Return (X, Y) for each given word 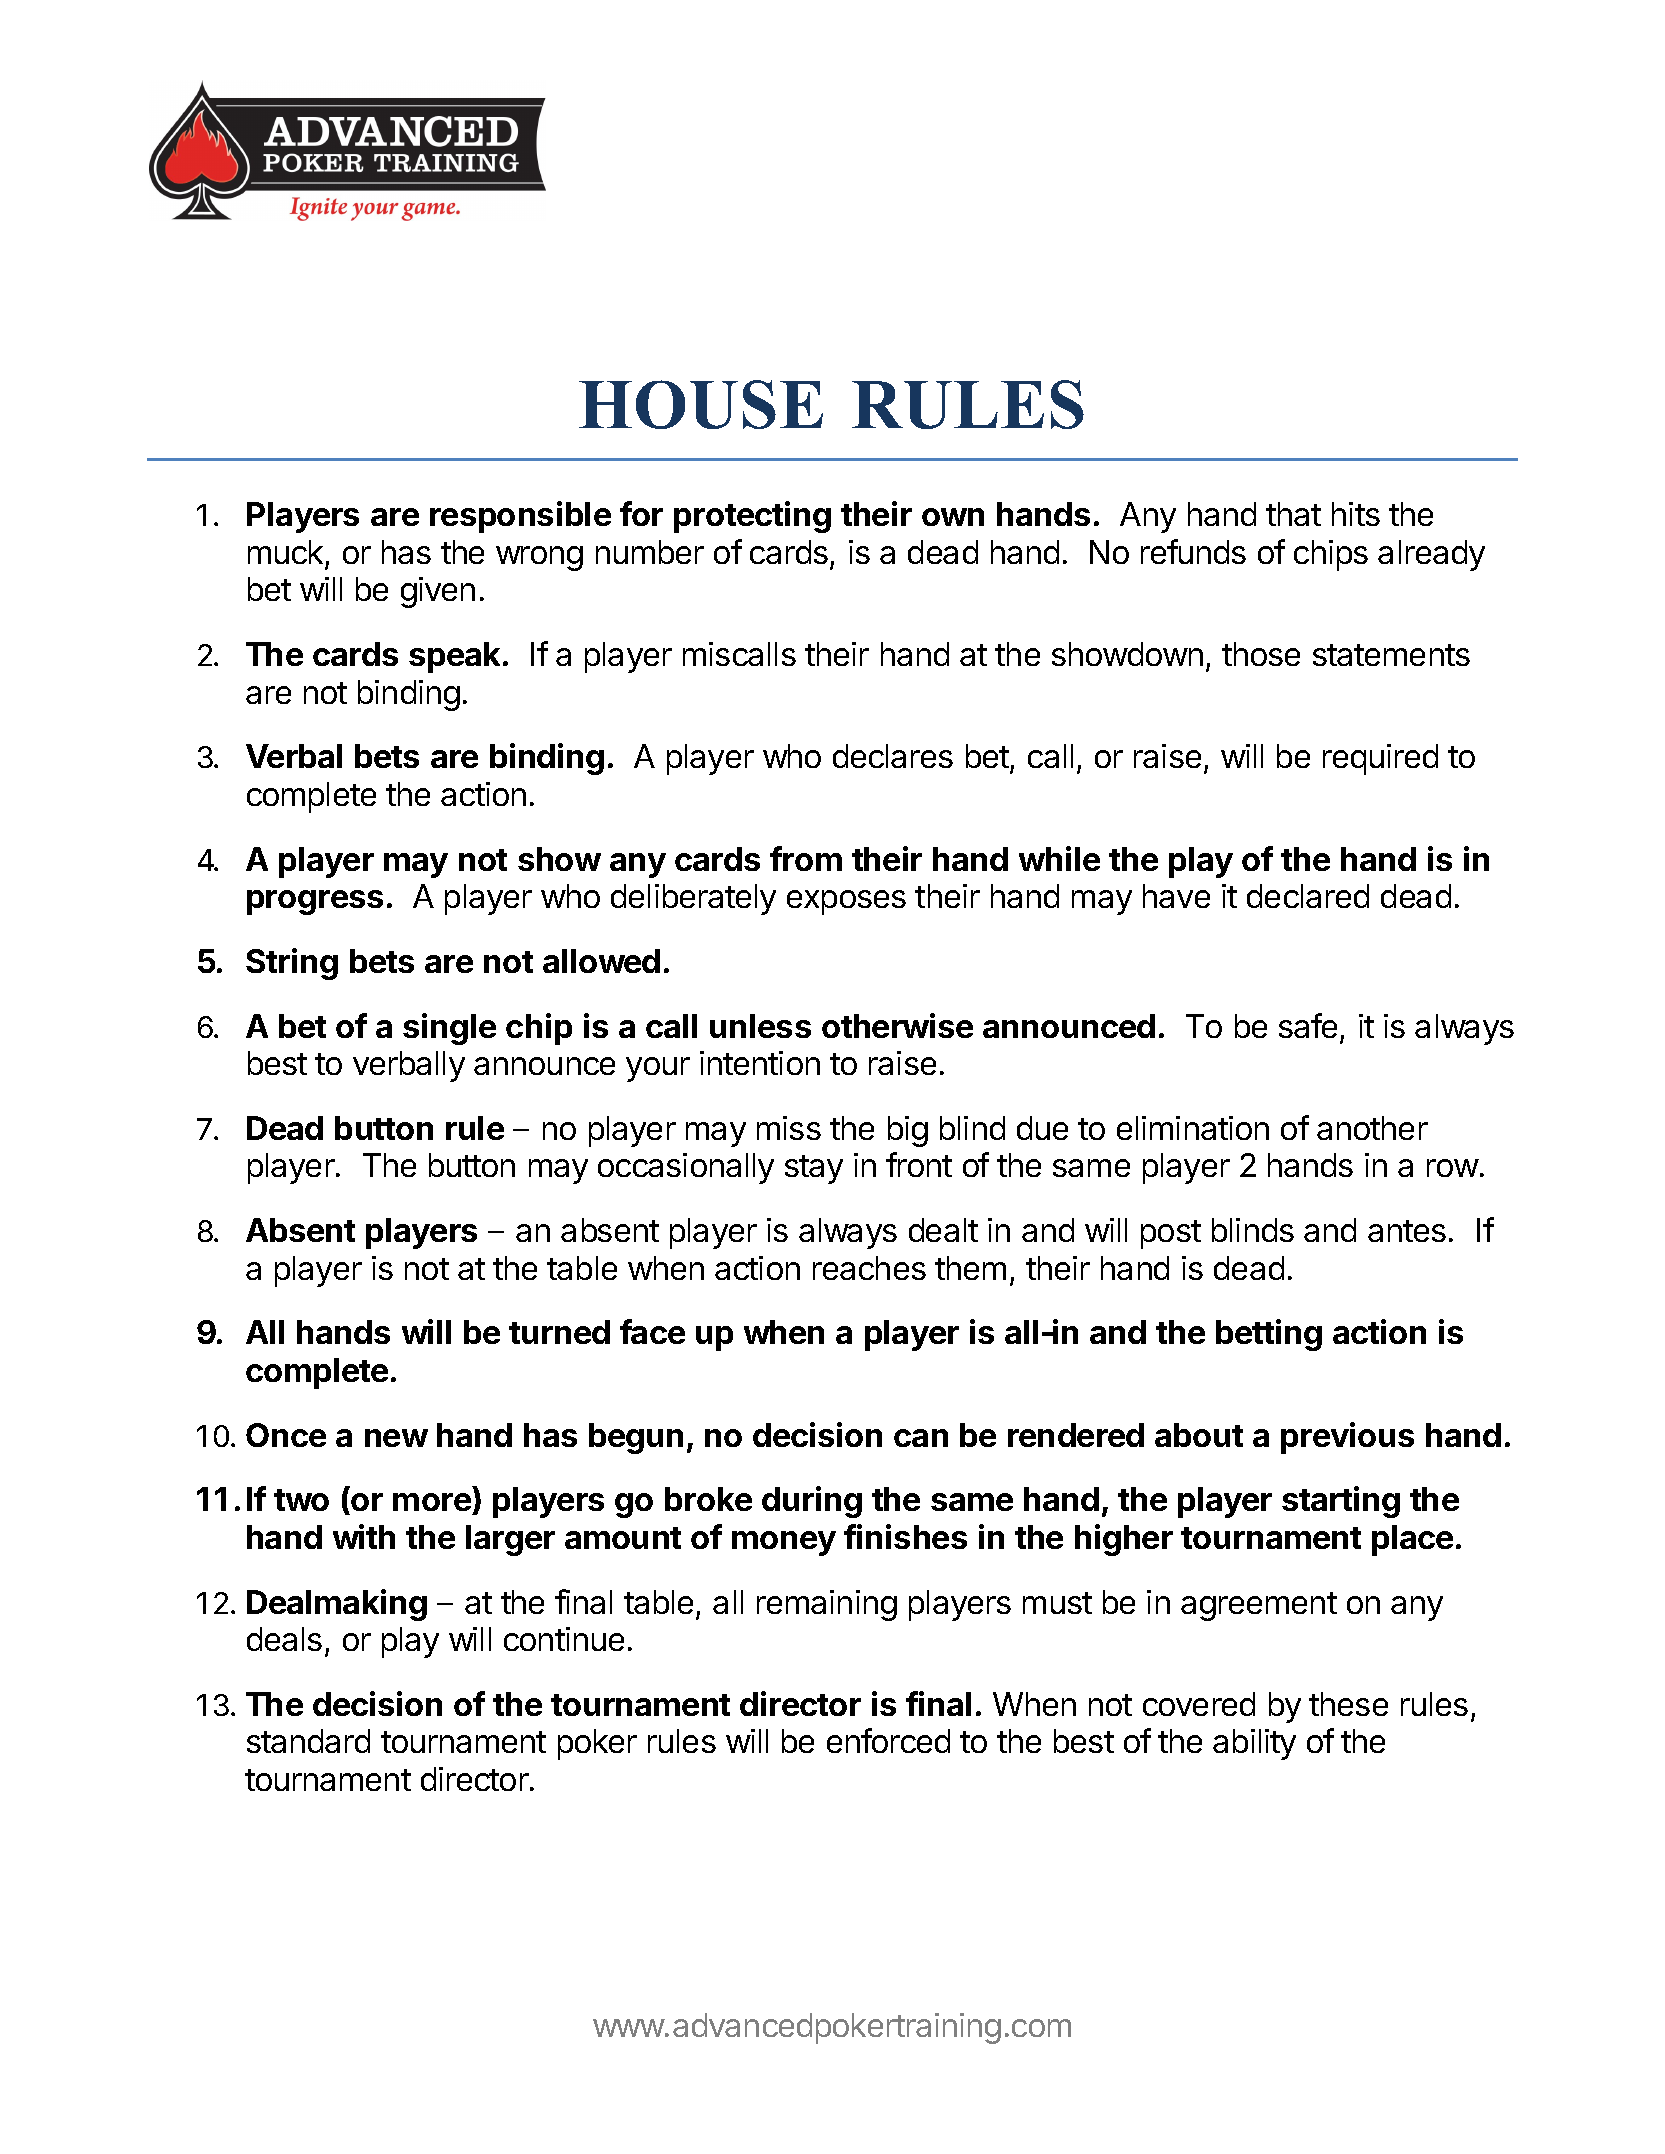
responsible (520, 517)
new (396, 1438)
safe (1308, 1025)
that (1293, 514)
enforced (888, 1740)
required (1380, 759)
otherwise (897, 1025)
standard (308, 1741)
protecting (752, 517)
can (921, 1438)
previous (1347, 1438)
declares (893, 756)
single (449, 1029)
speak (454, 657)
